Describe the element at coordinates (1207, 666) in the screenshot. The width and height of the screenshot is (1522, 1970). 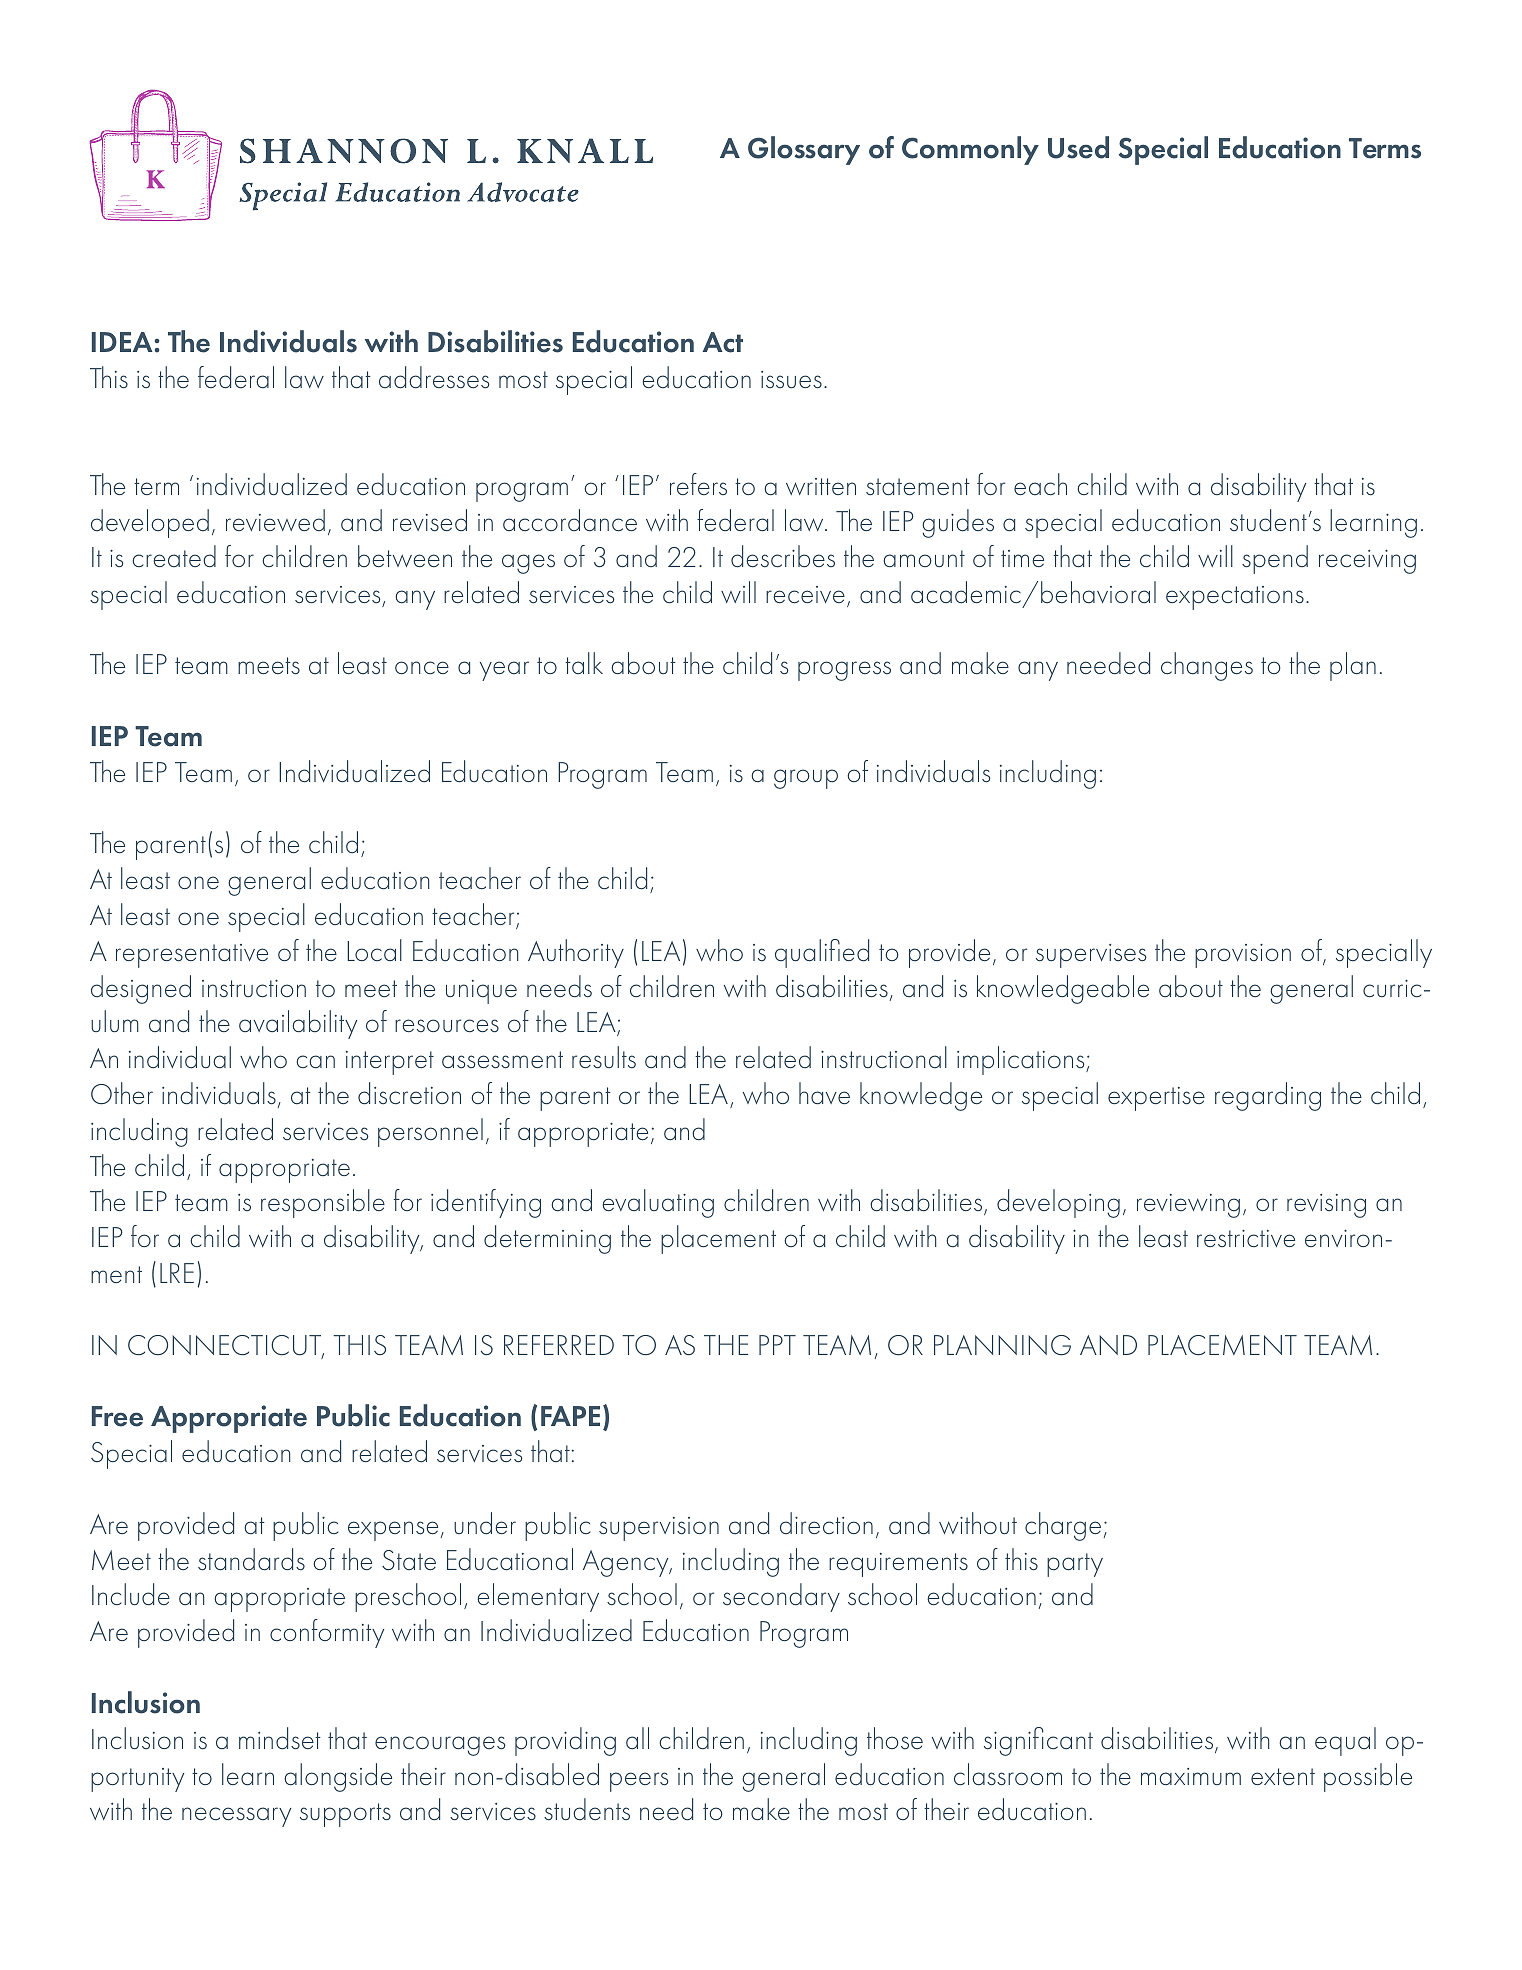
I see `changes` at that location.
